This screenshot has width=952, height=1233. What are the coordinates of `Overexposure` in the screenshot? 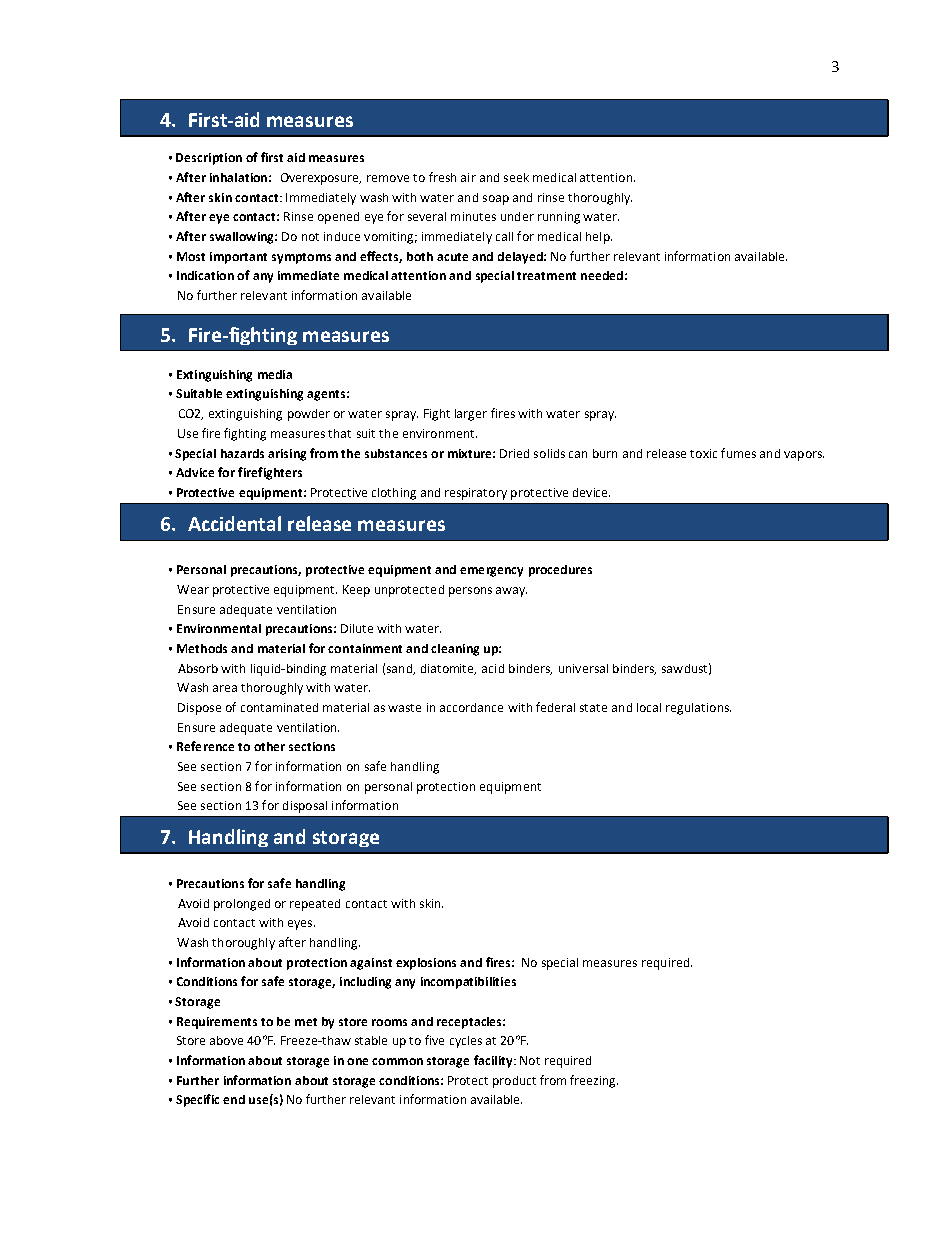 It's located at (321, 179).
